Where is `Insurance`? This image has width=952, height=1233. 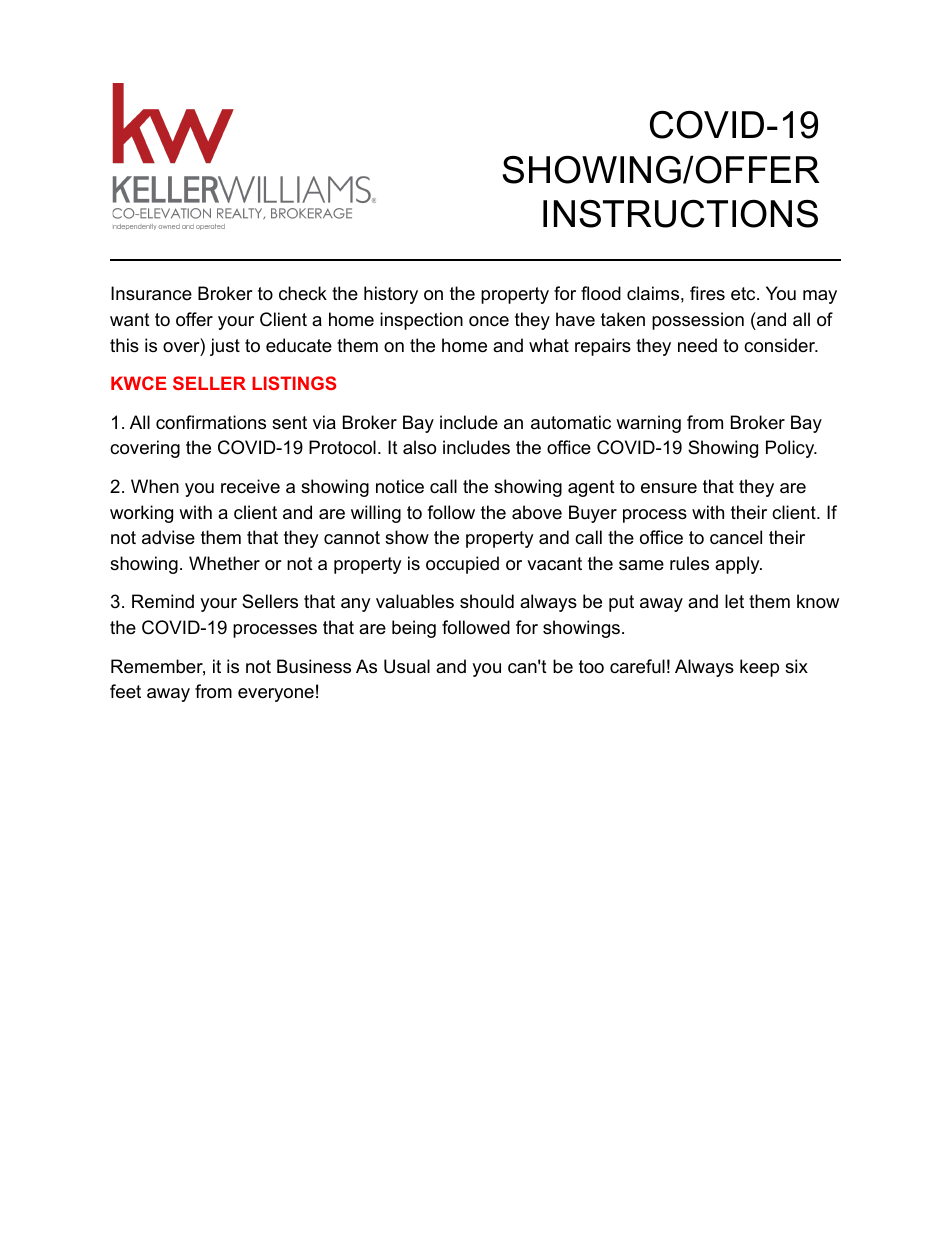 Insurance is located at coordinates (151, 293).
